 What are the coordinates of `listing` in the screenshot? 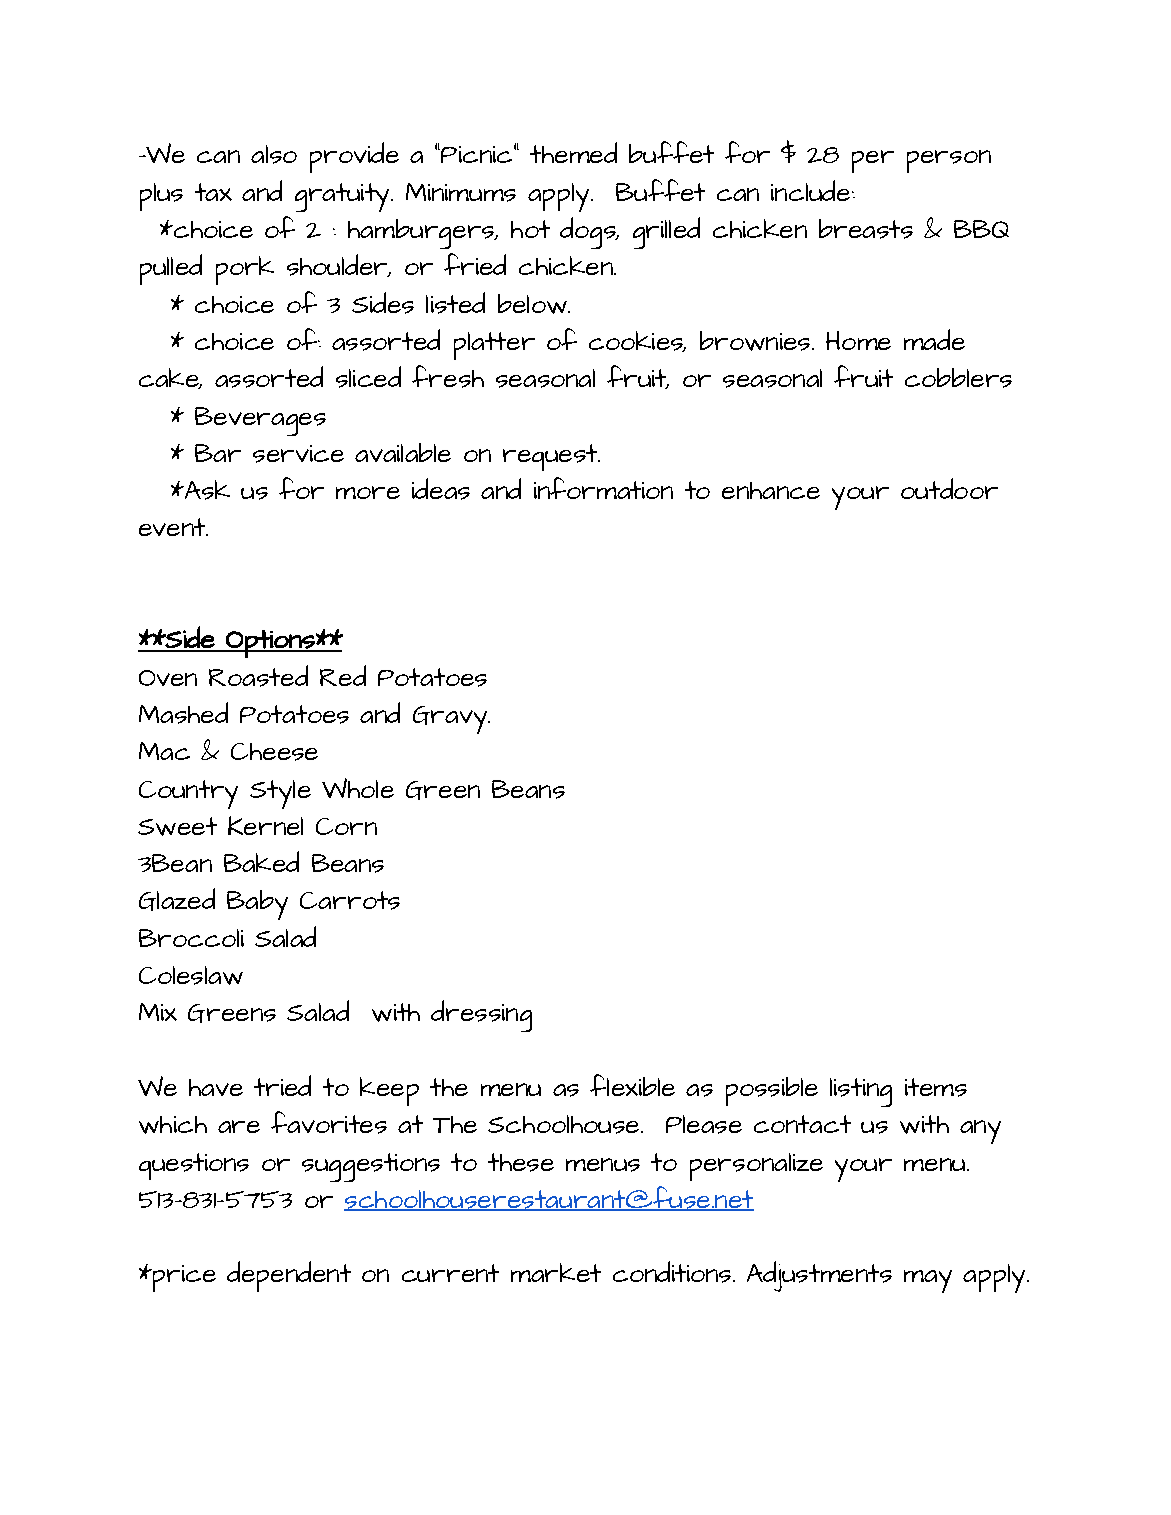 It's located at (861, 1092).
